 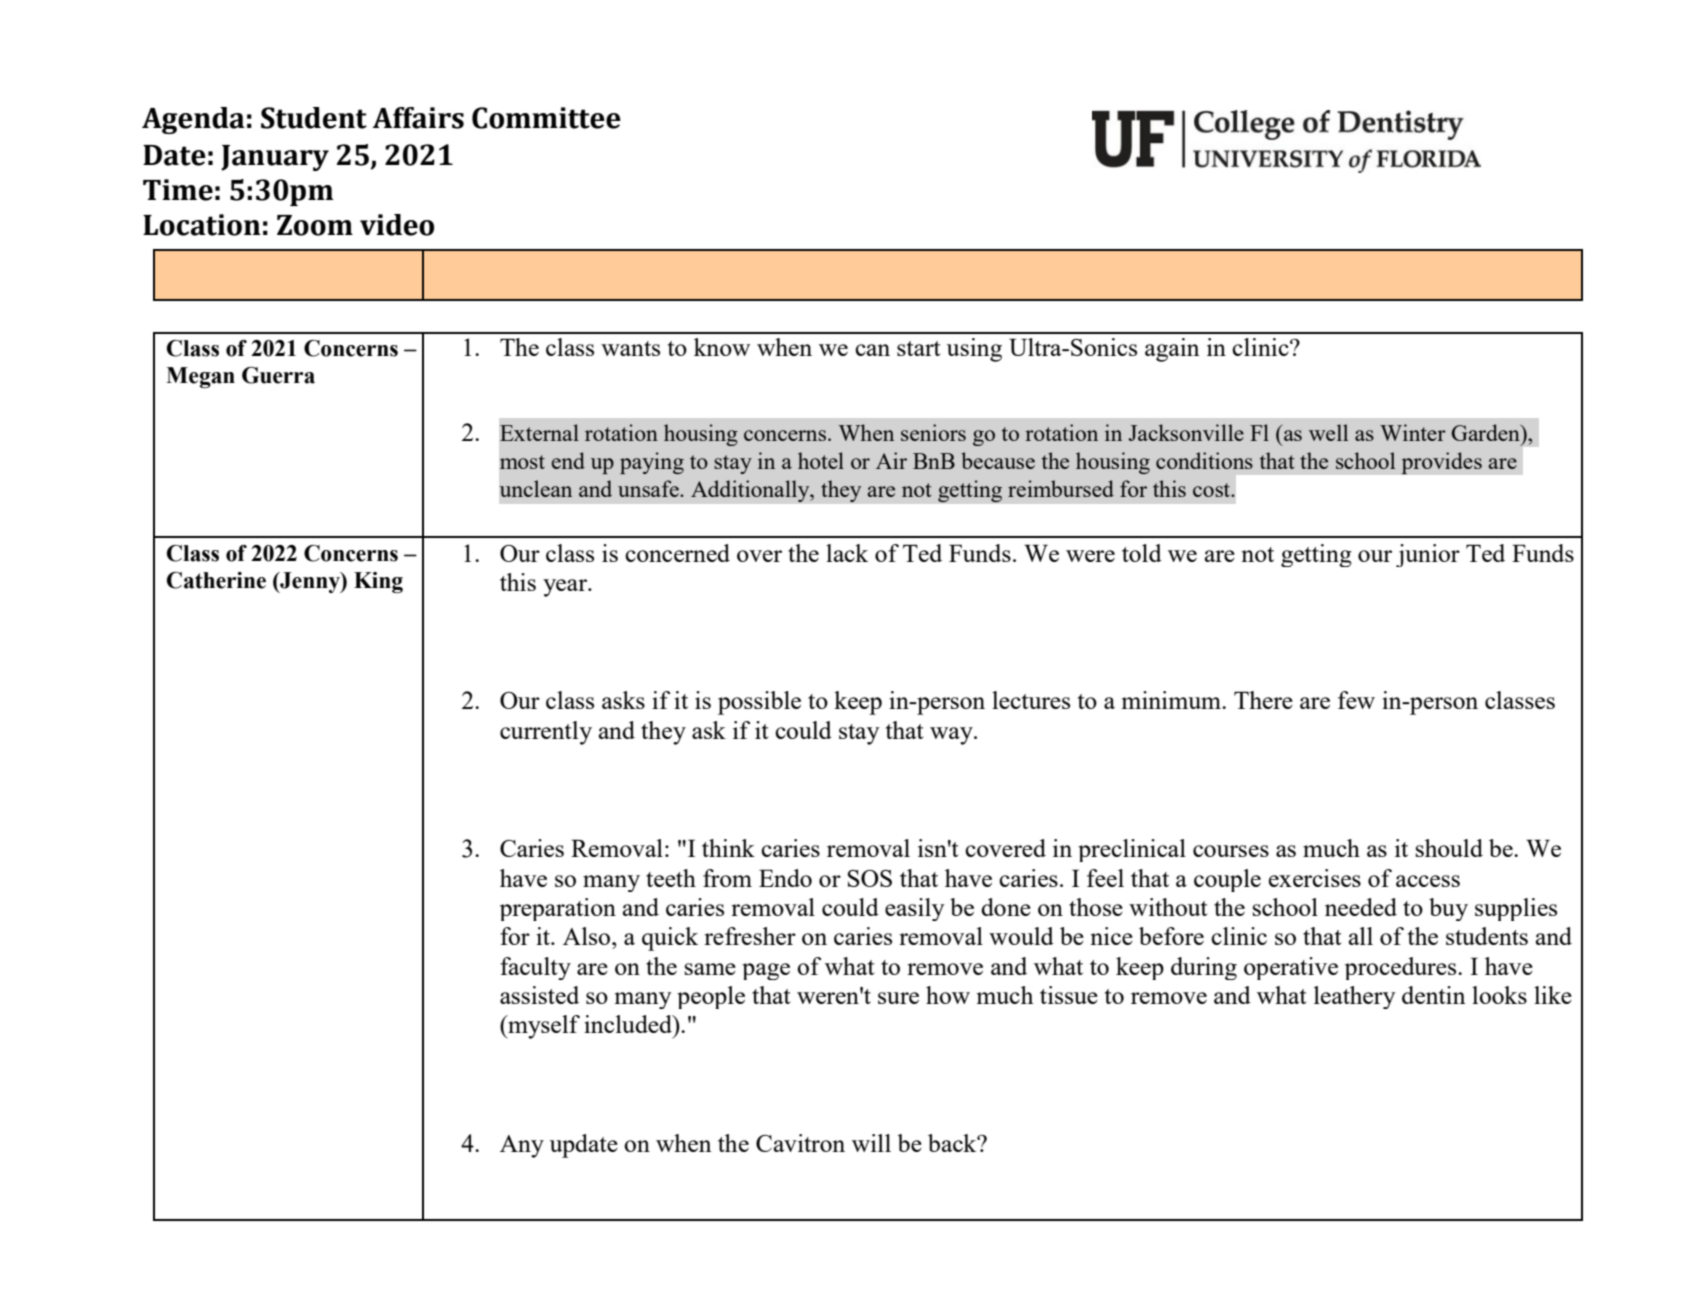 What do you see at coordinates (1428, 881) in the image?
I see `access` at bounding box center [1428, 881].
